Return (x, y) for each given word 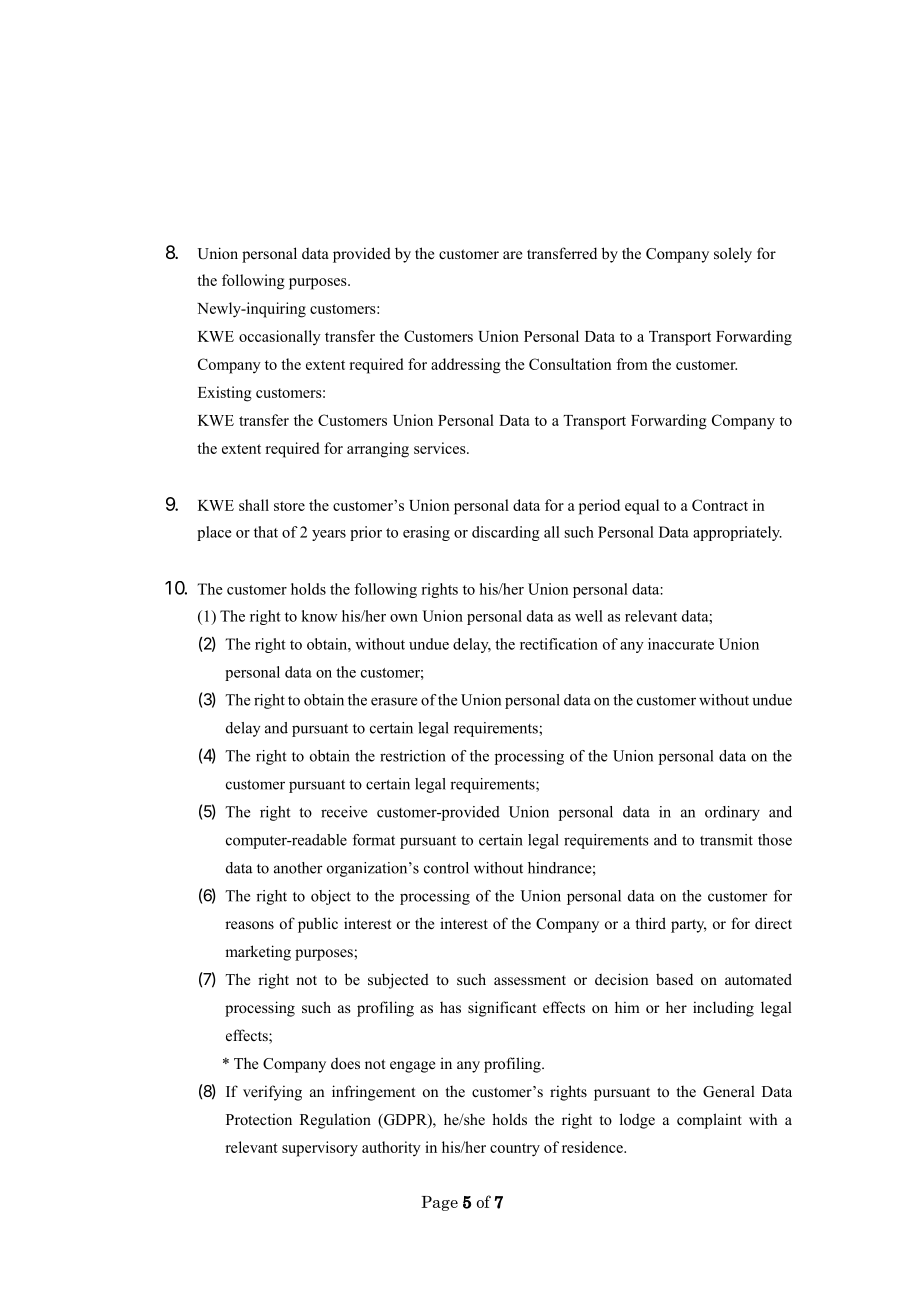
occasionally (280, 337)
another (298, 868)
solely (733, 255)
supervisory (320, 1149)
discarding (506, 533)
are (512, 255)
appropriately (737, 533)
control (446, 868)
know (319, 616)
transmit (726, 840)
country (515, 1150)
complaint (709, 1121)
